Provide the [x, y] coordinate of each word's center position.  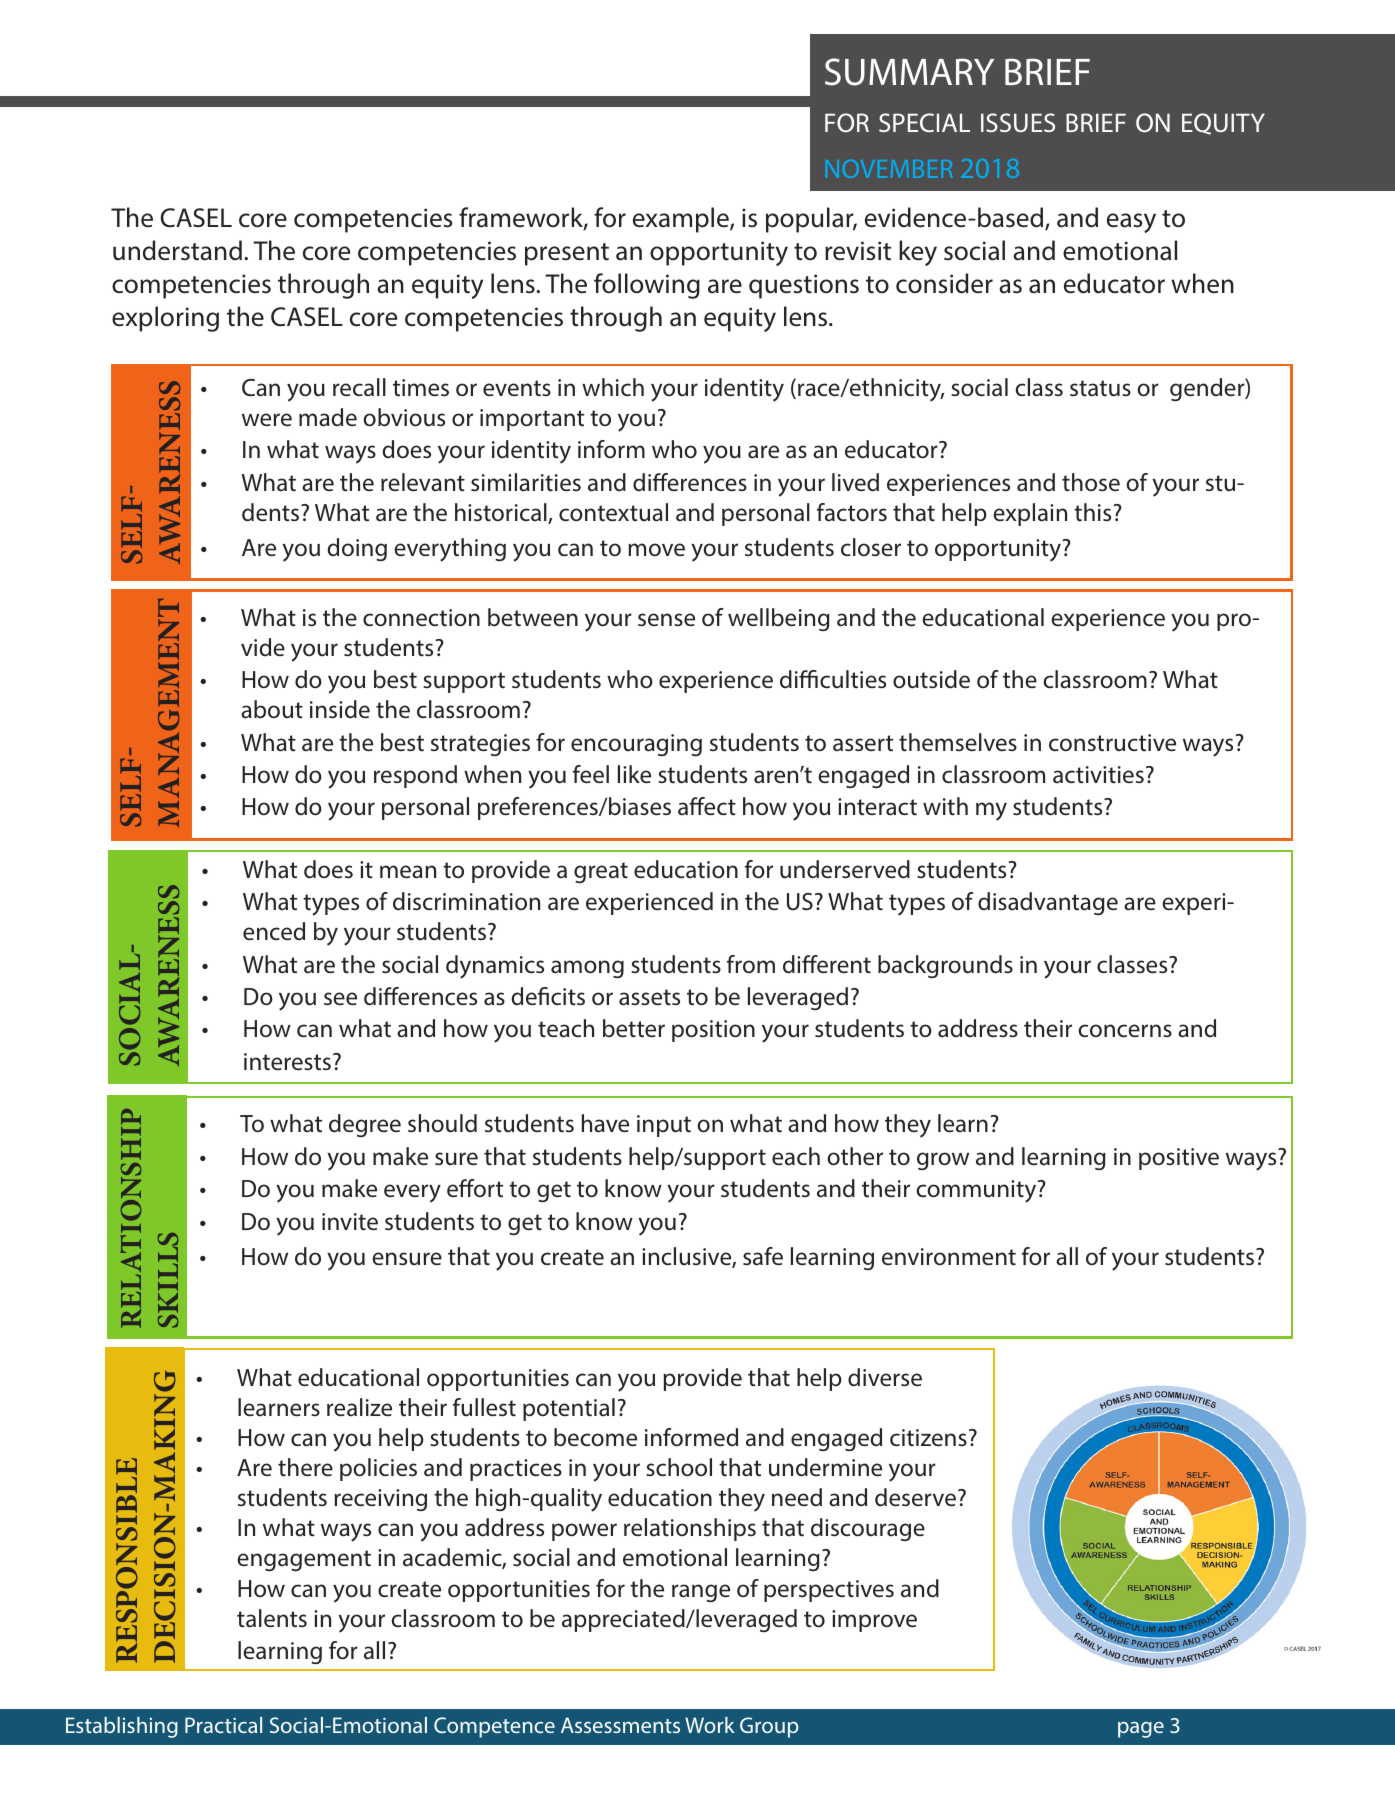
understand [177, 250]
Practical [223, 1725]
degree [365, 1125]
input [664, 1126]
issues [1018, 122]
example [682, 220]
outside [931, 679]
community [977, 1191]
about [272, 709]
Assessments [620, 1725]
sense [666, 620]
